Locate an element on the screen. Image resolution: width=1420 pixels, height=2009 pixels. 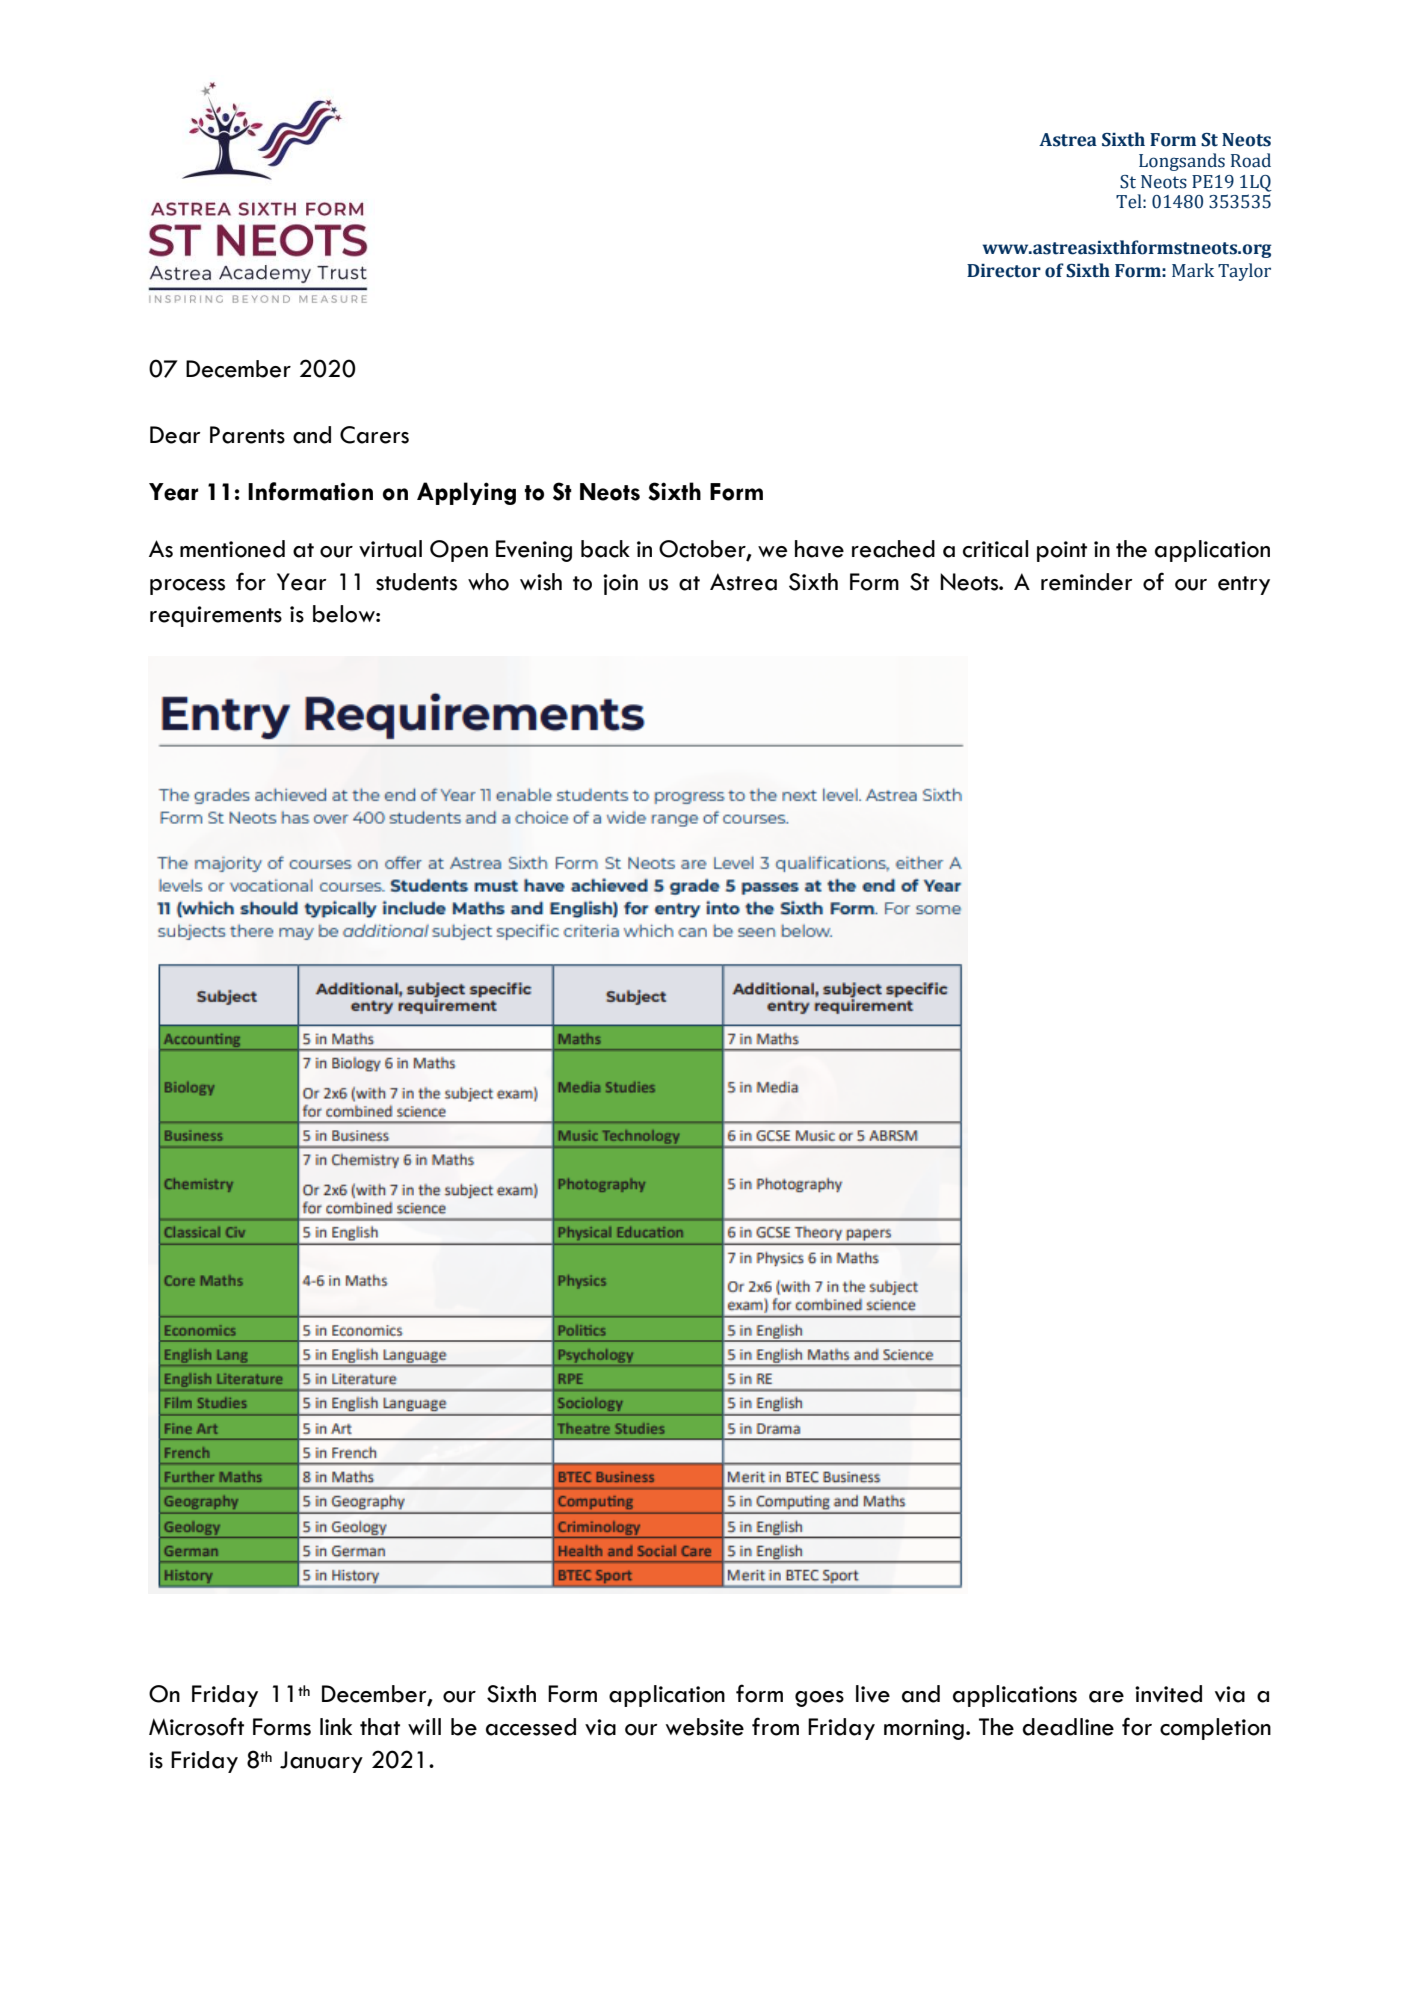
reminder is located at coordinates (1087, 582).
